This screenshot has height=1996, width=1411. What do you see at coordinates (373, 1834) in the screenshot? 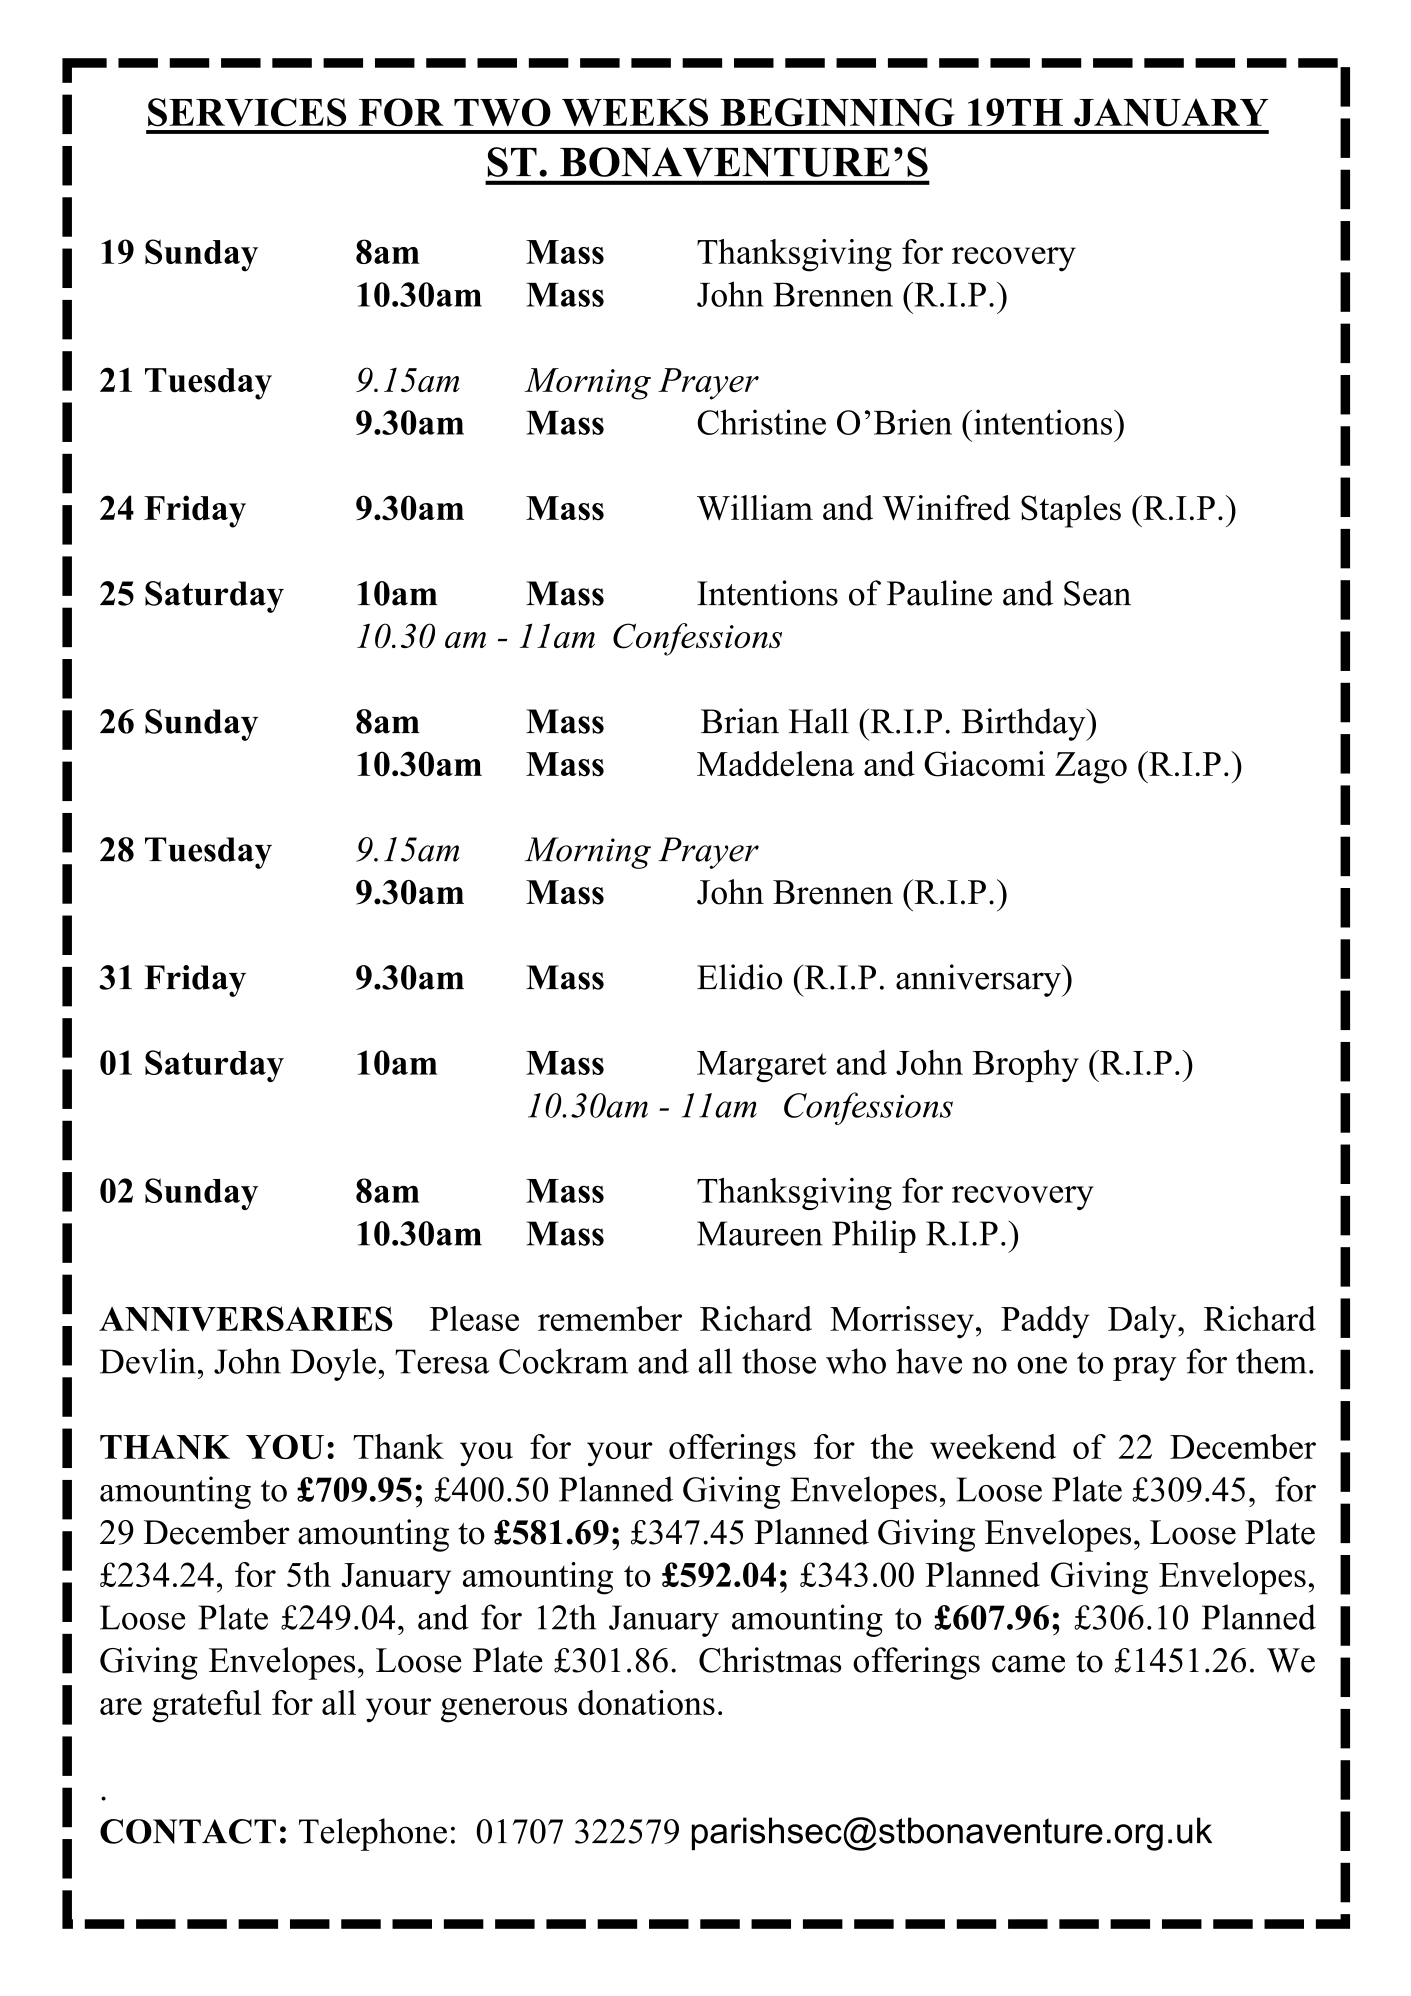
I see `Telephone` at bounding box center [373, 1834].
